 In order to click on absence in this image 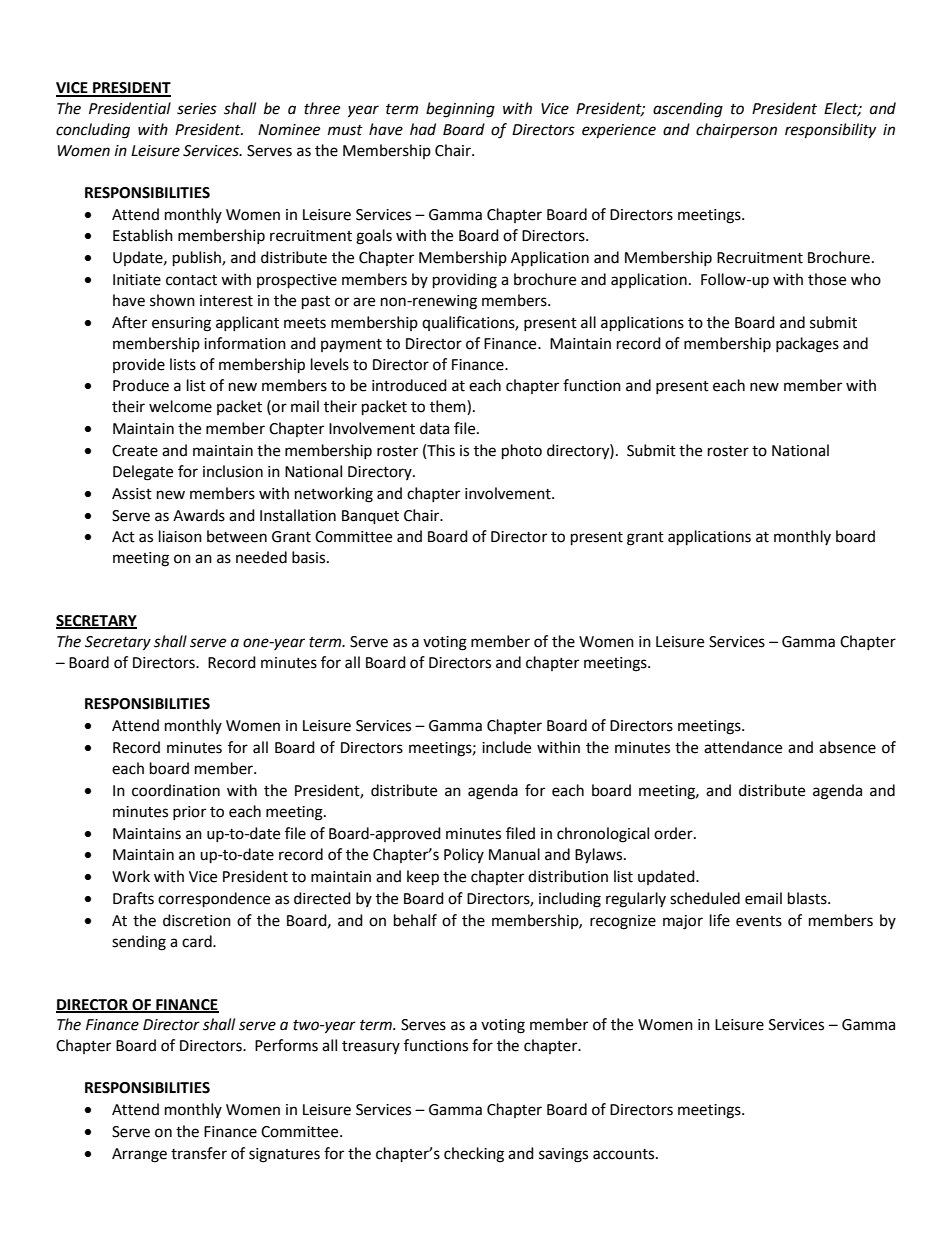, I will do `click(847, 747)`.
